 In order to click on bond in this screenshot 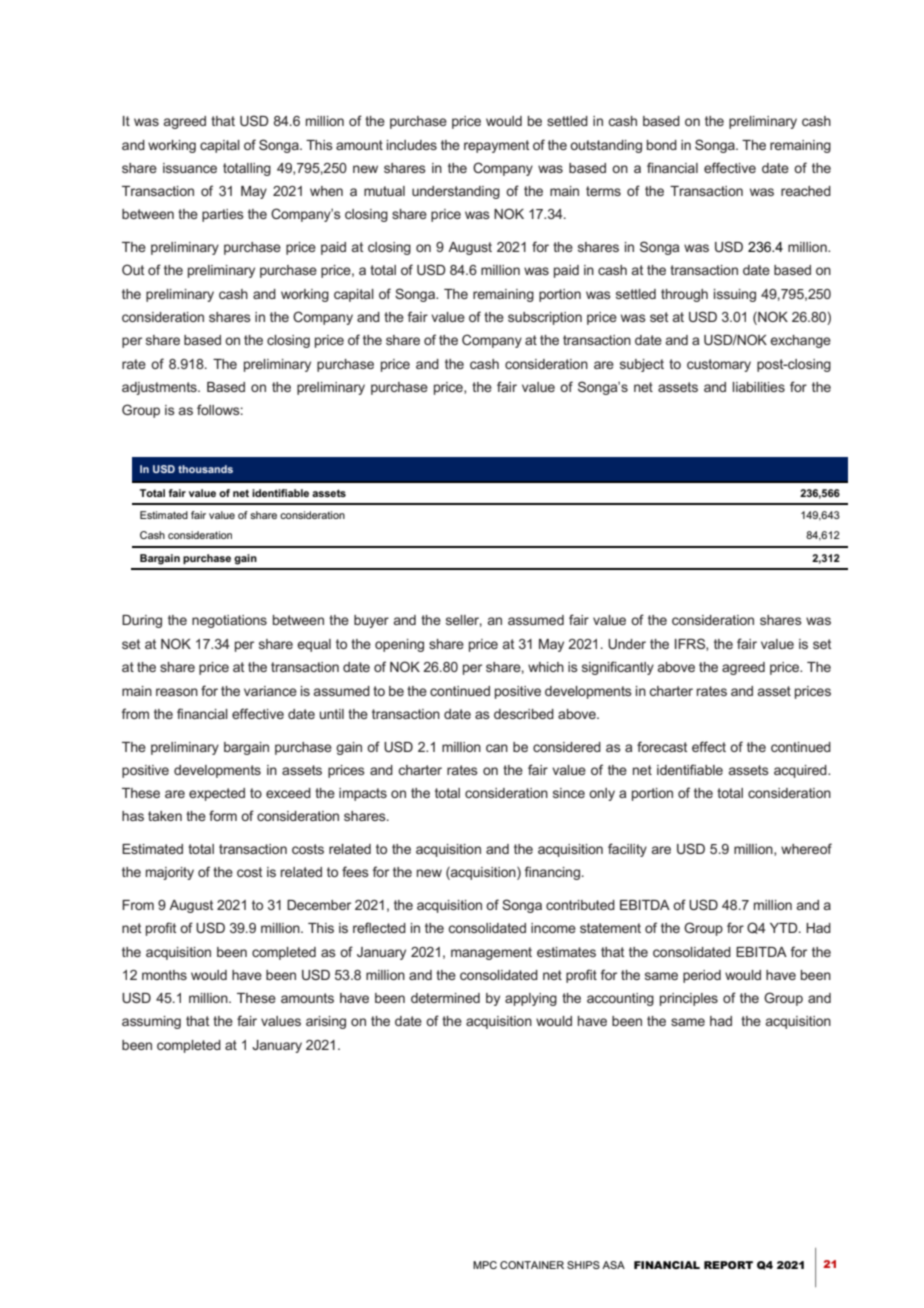, I will do `click(662, 145)`.
